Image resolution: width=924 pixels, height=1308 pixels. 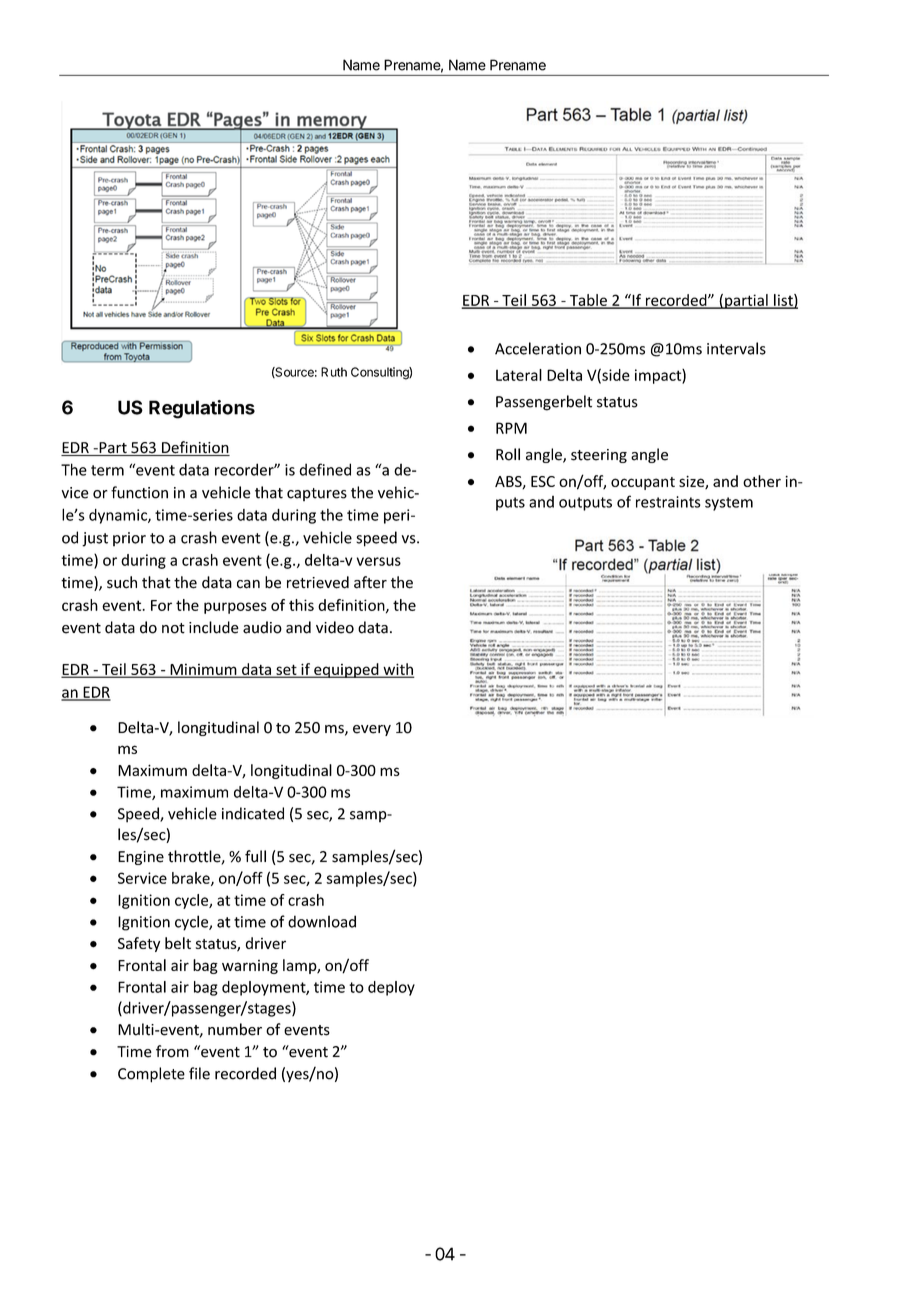 What do you see at coordinates (322, 921) in the screenshot?
I see `download` at bounding box center [322, 921].
